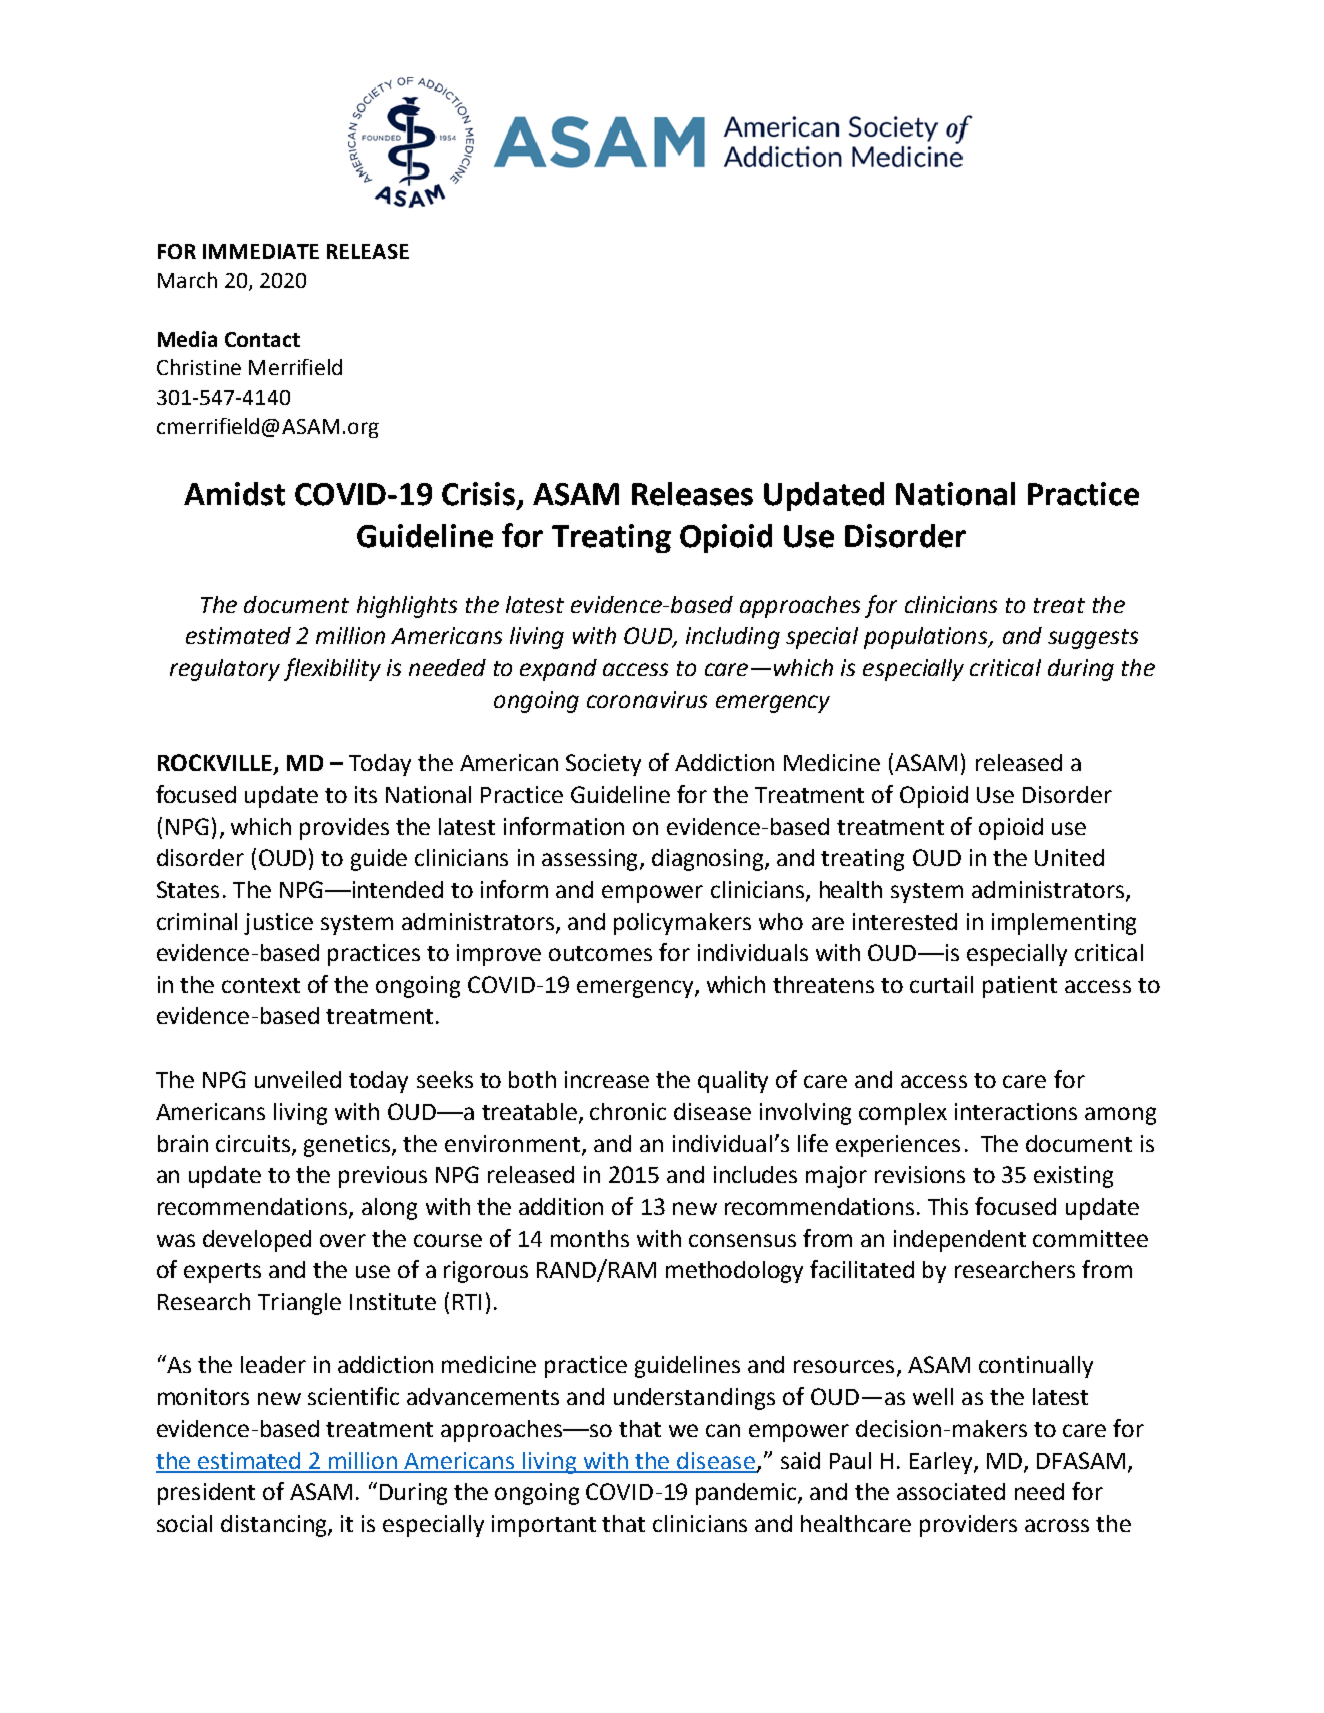 The height and width of the page is (1713, 1324). What do you see at coordinates (261, 985) in the page?
I see `context` at bounding box center [261, 985].
